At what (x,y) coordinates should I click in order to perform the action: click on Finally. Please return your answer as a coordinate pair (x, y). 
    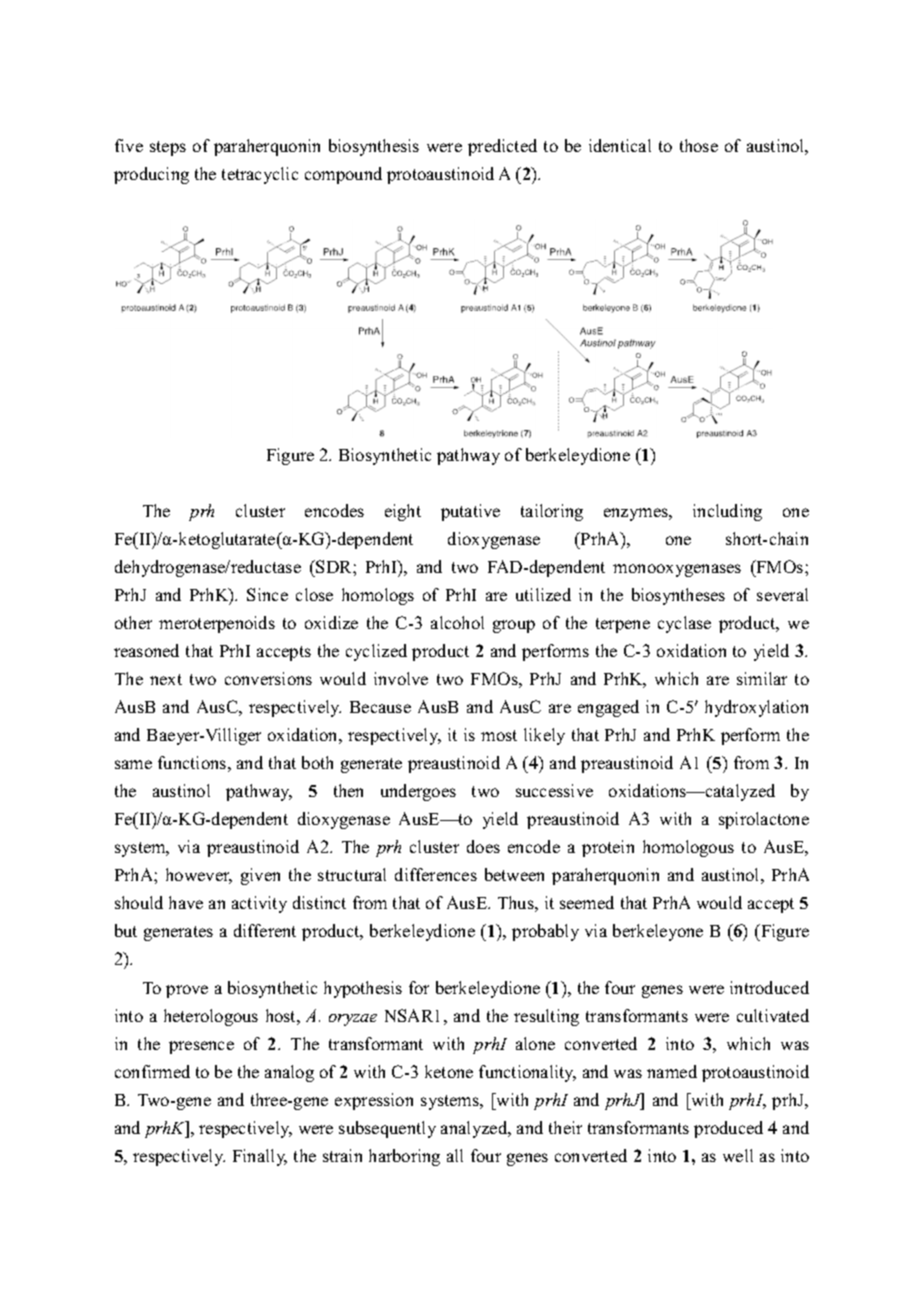
    Looking at the image, I should click on (260, 1157).
